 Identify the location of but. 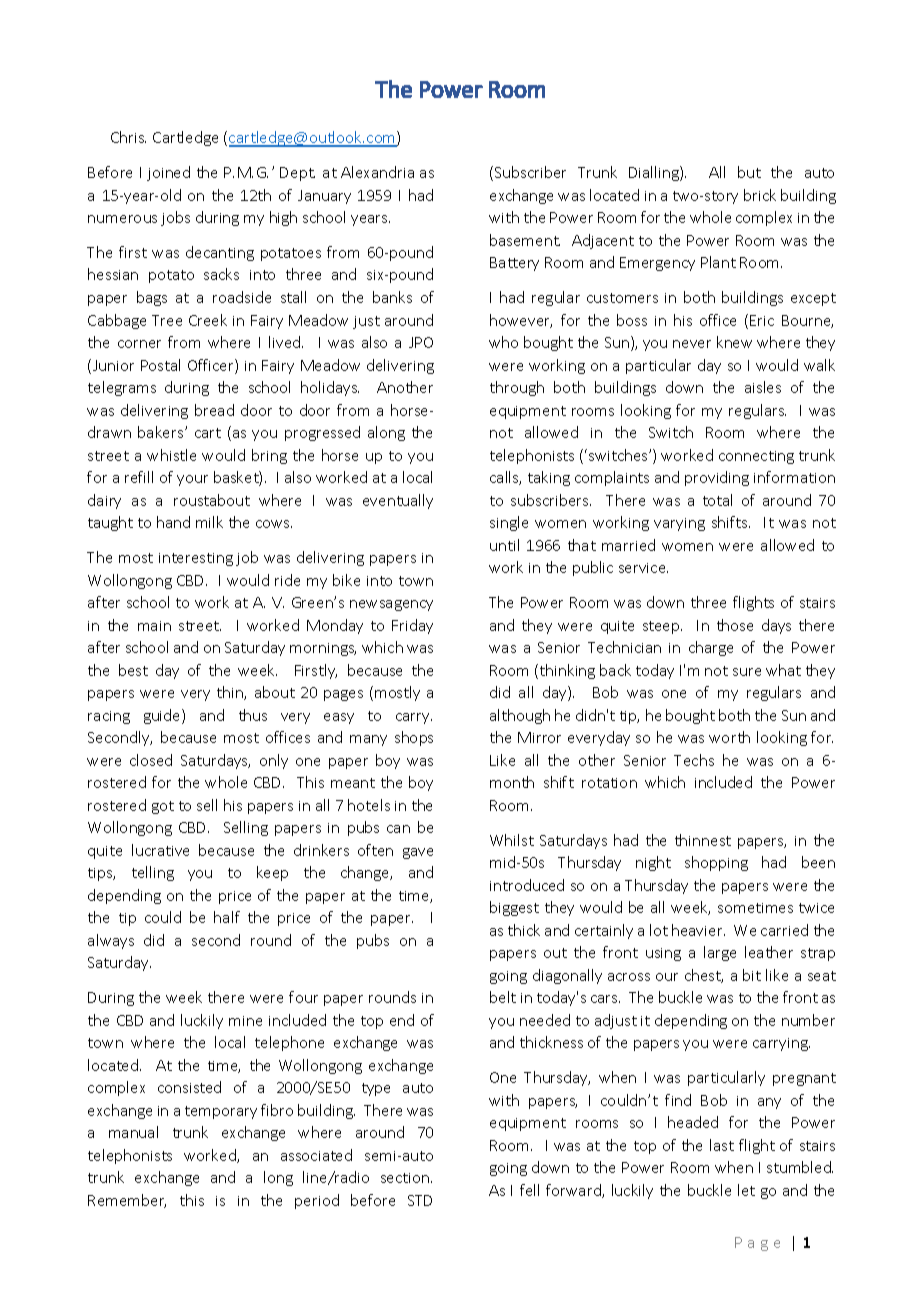
(749, 172).
